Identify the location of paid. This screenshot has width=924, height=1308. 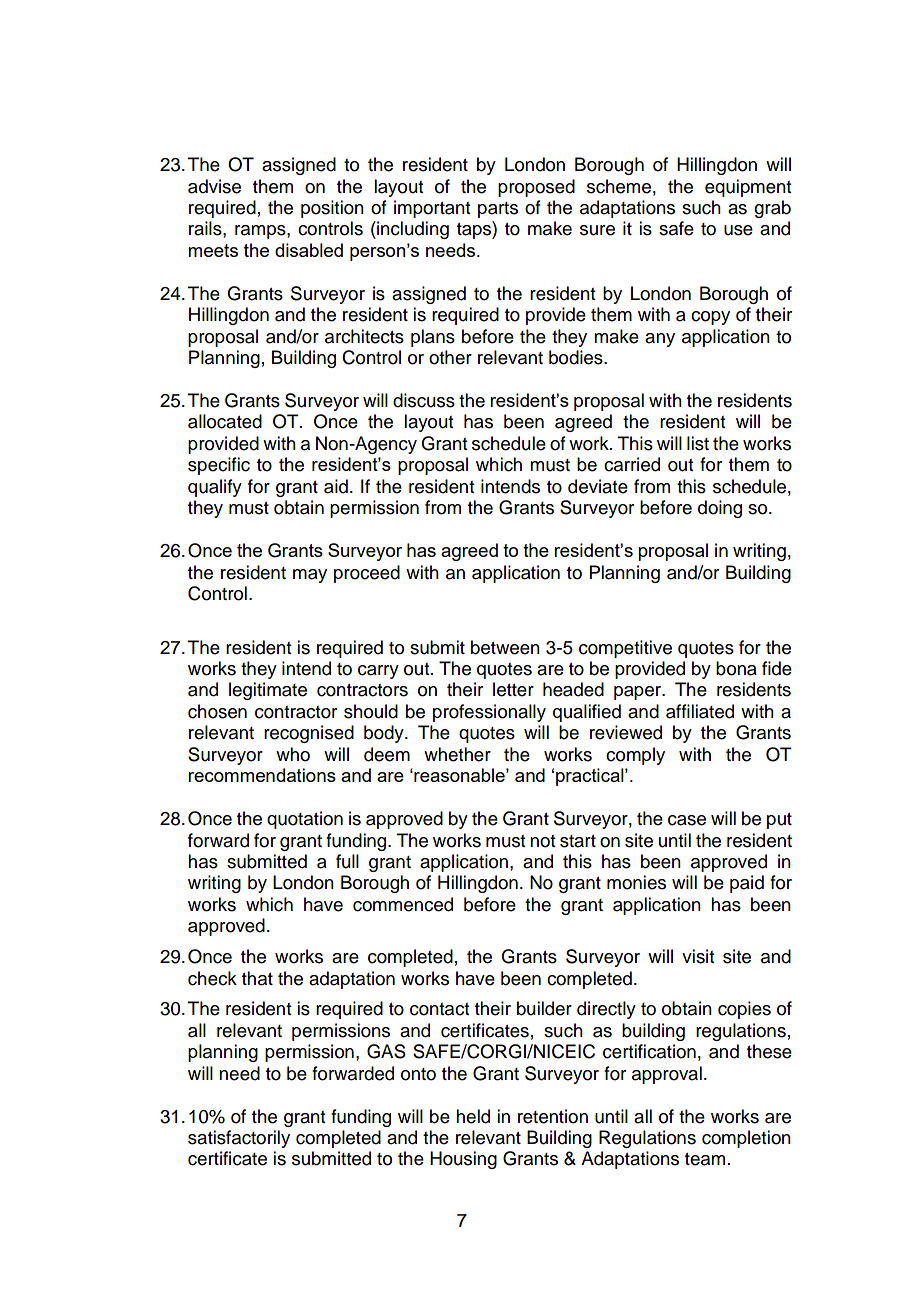
(747, 884).
